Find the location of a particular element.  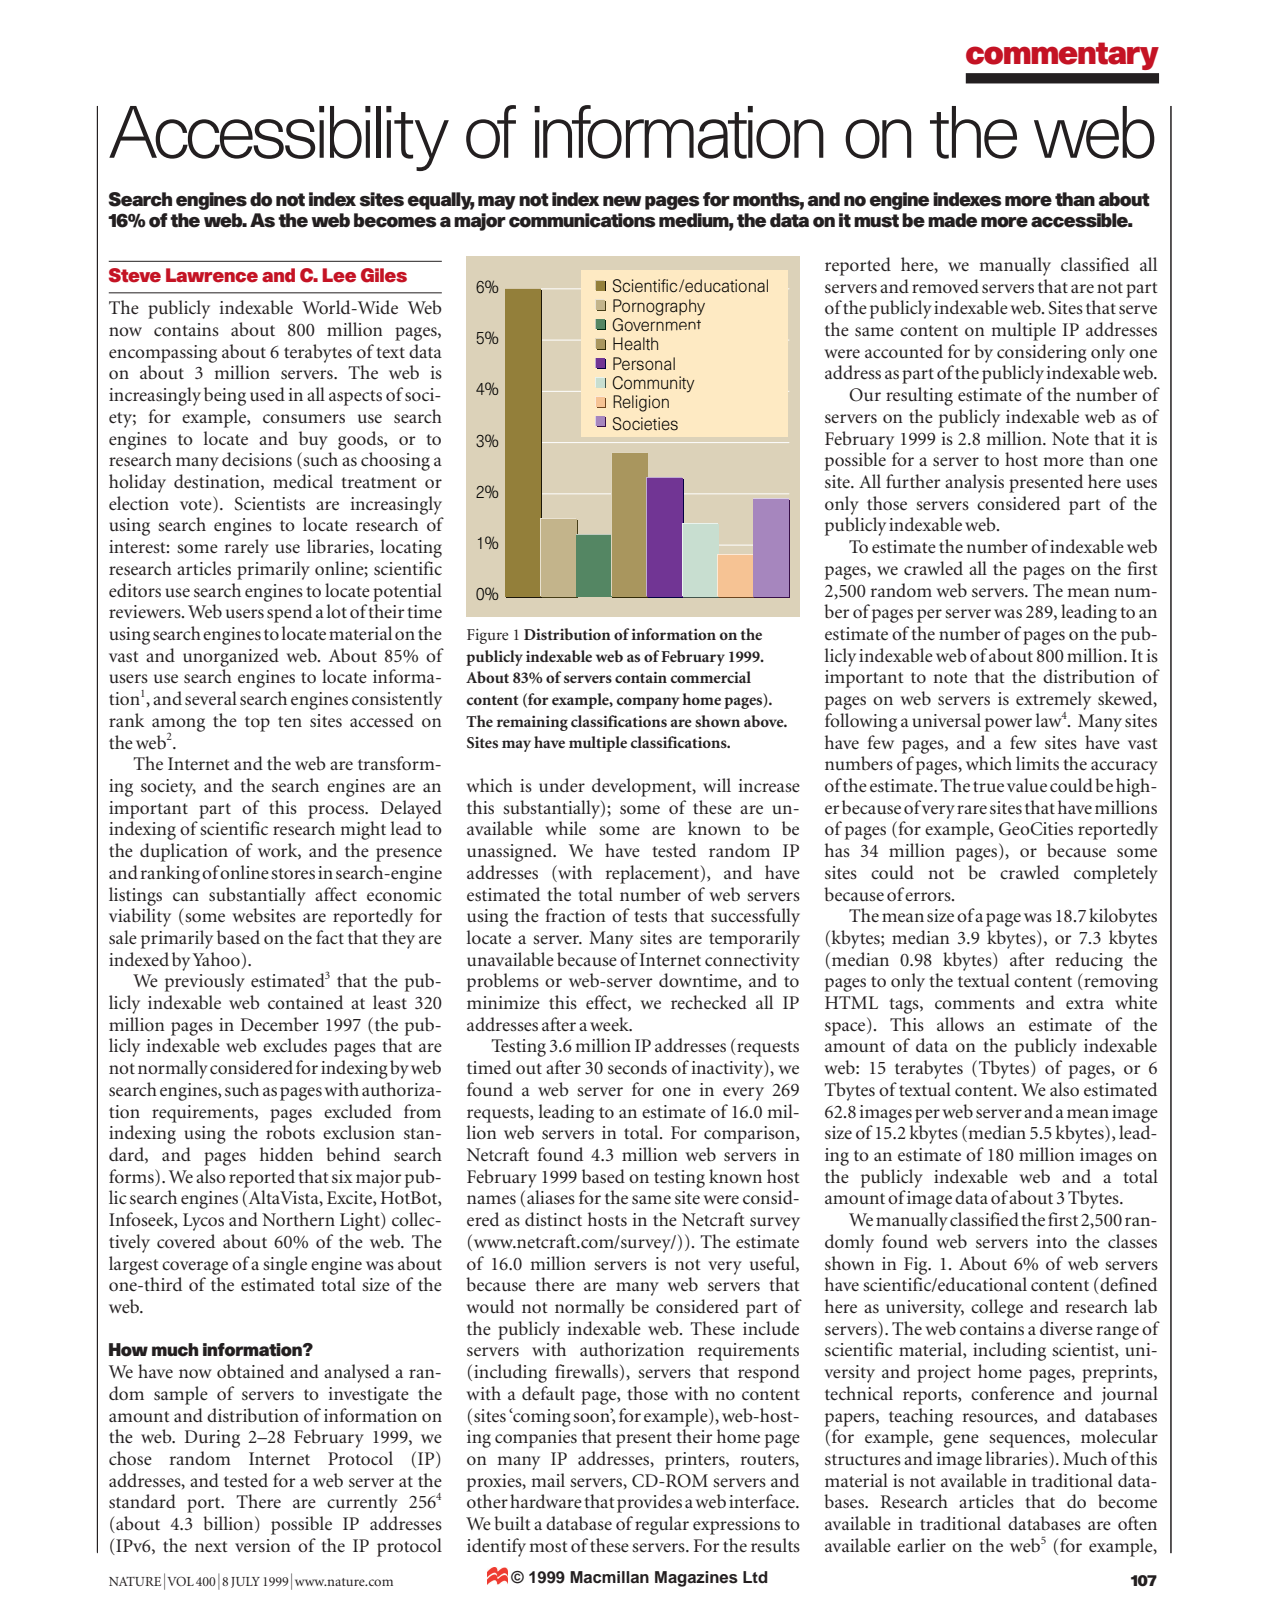

regular is located at coordinates (662, 1525).
